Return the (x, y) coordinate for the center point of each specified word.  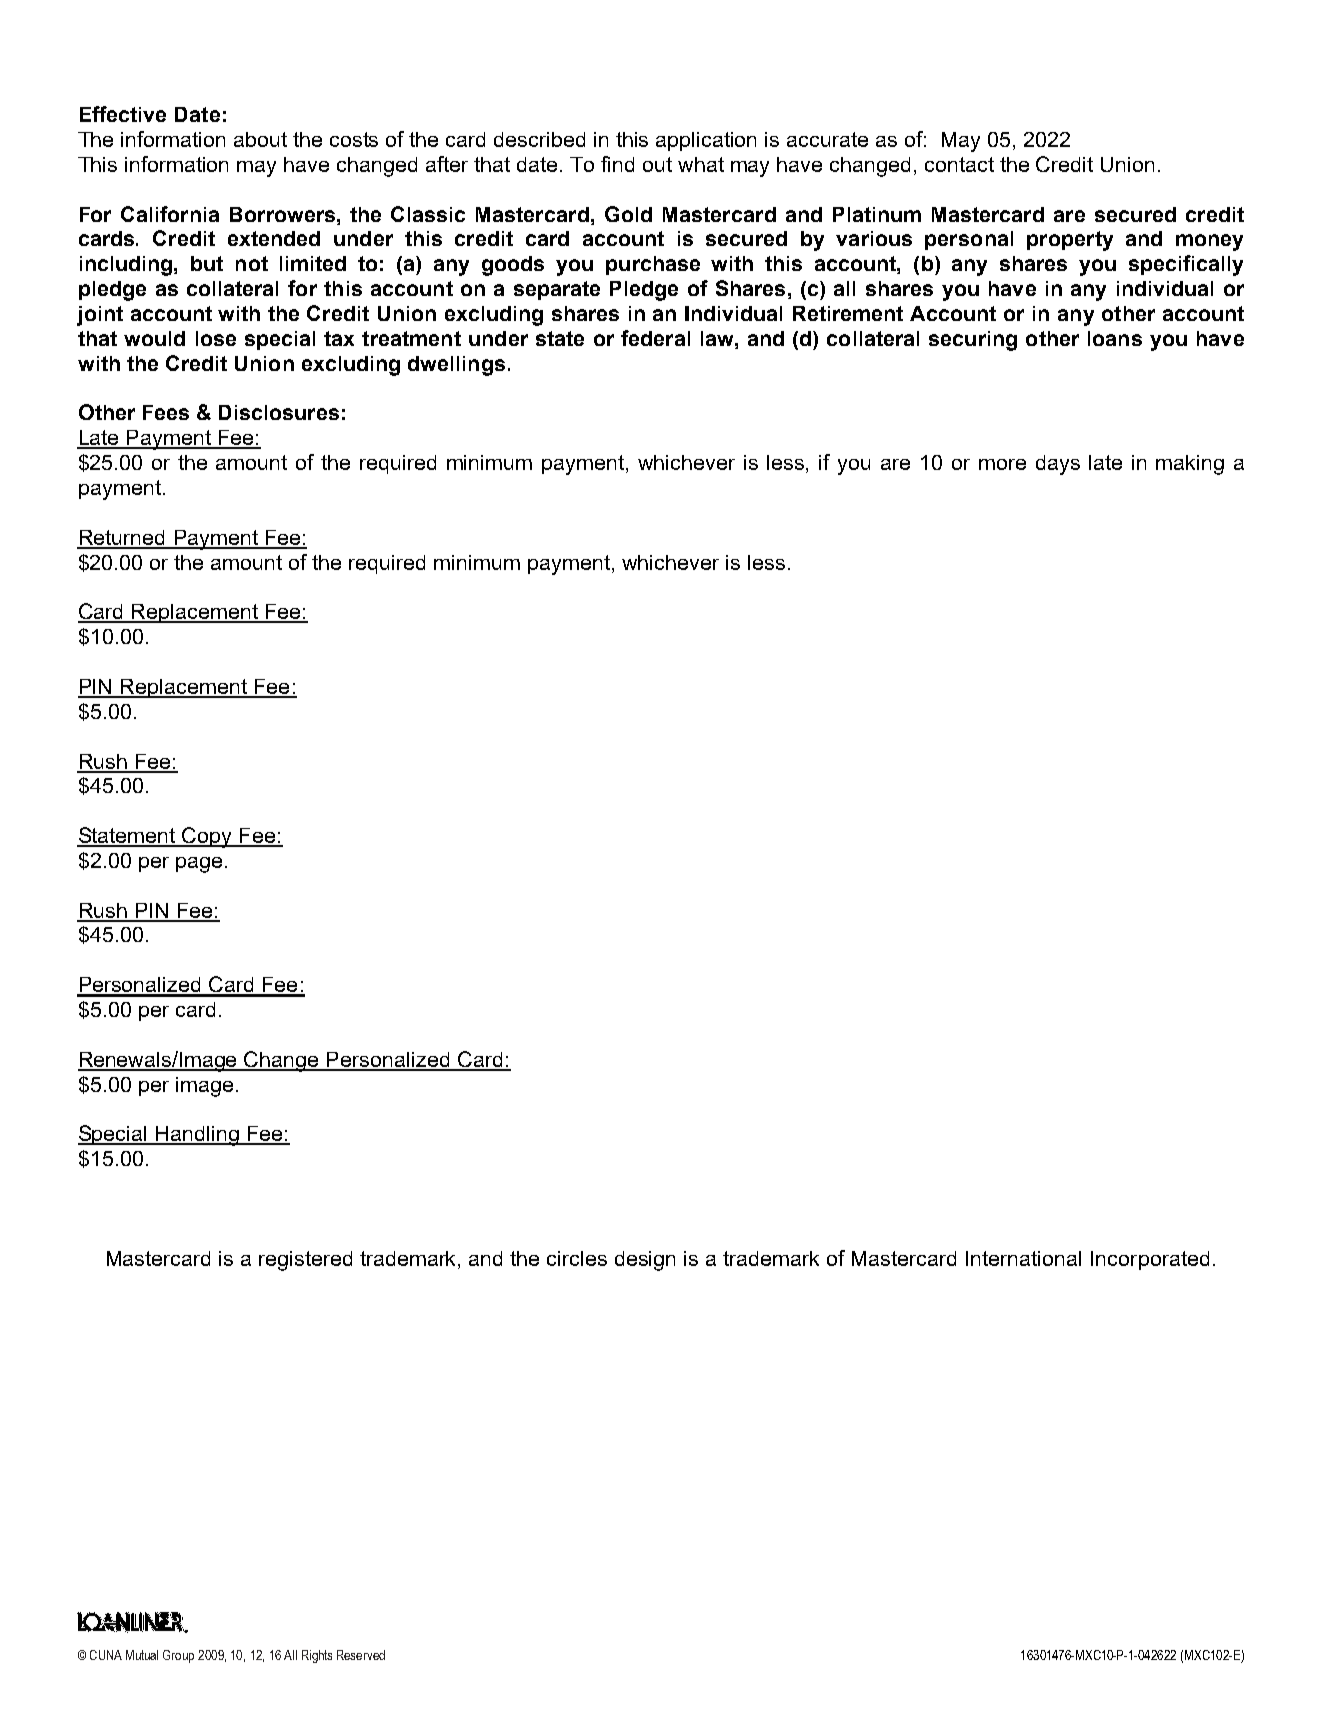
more (1002, 464)
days (1058, 465)
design (645, 1261)
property (1070, 241)
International (1023, 1258)
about (260, 139)
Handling (197, 1136)
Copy (208, 837)
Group (178, 1656)
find (617, 164)
